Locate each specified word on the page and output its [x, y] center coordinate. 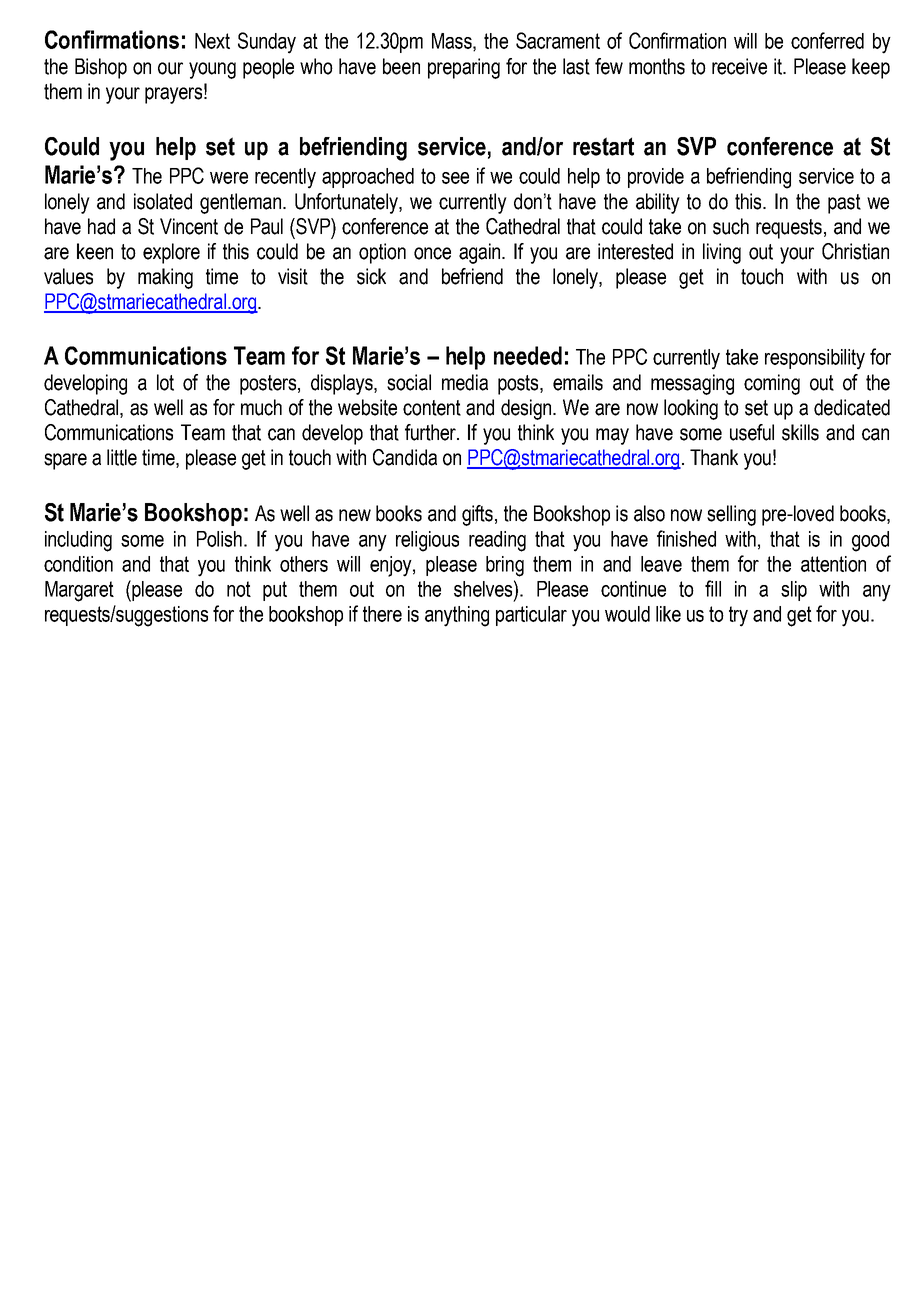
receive [739, 66]
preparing [464, 68]
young [212, 70]
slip [794, 591]
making [165, 278]
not [239, 589]
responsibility [815, 359]
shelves [484, 588]
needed [528, 355]
